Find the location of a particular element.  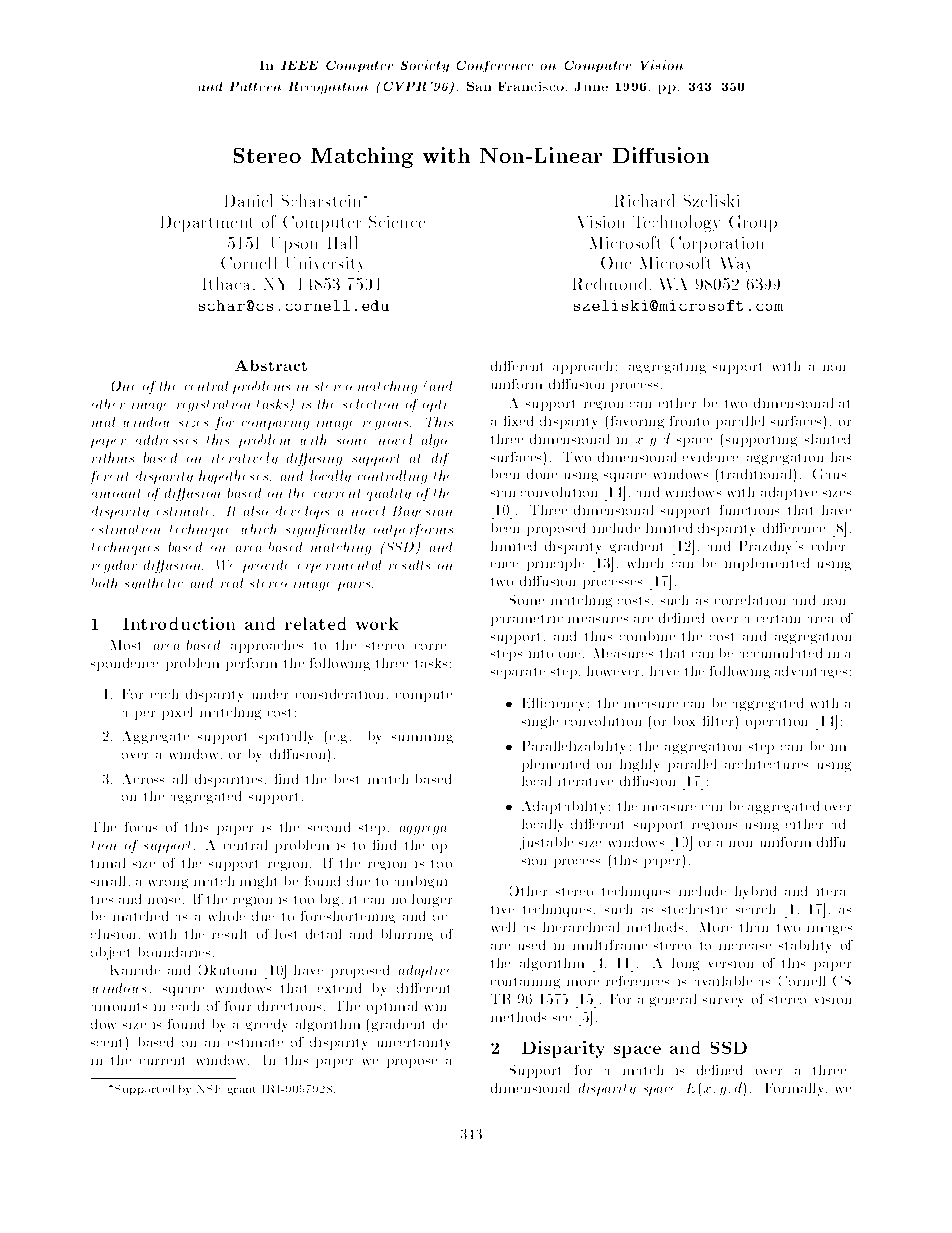

slanted is located at coordinates (827, 439).
